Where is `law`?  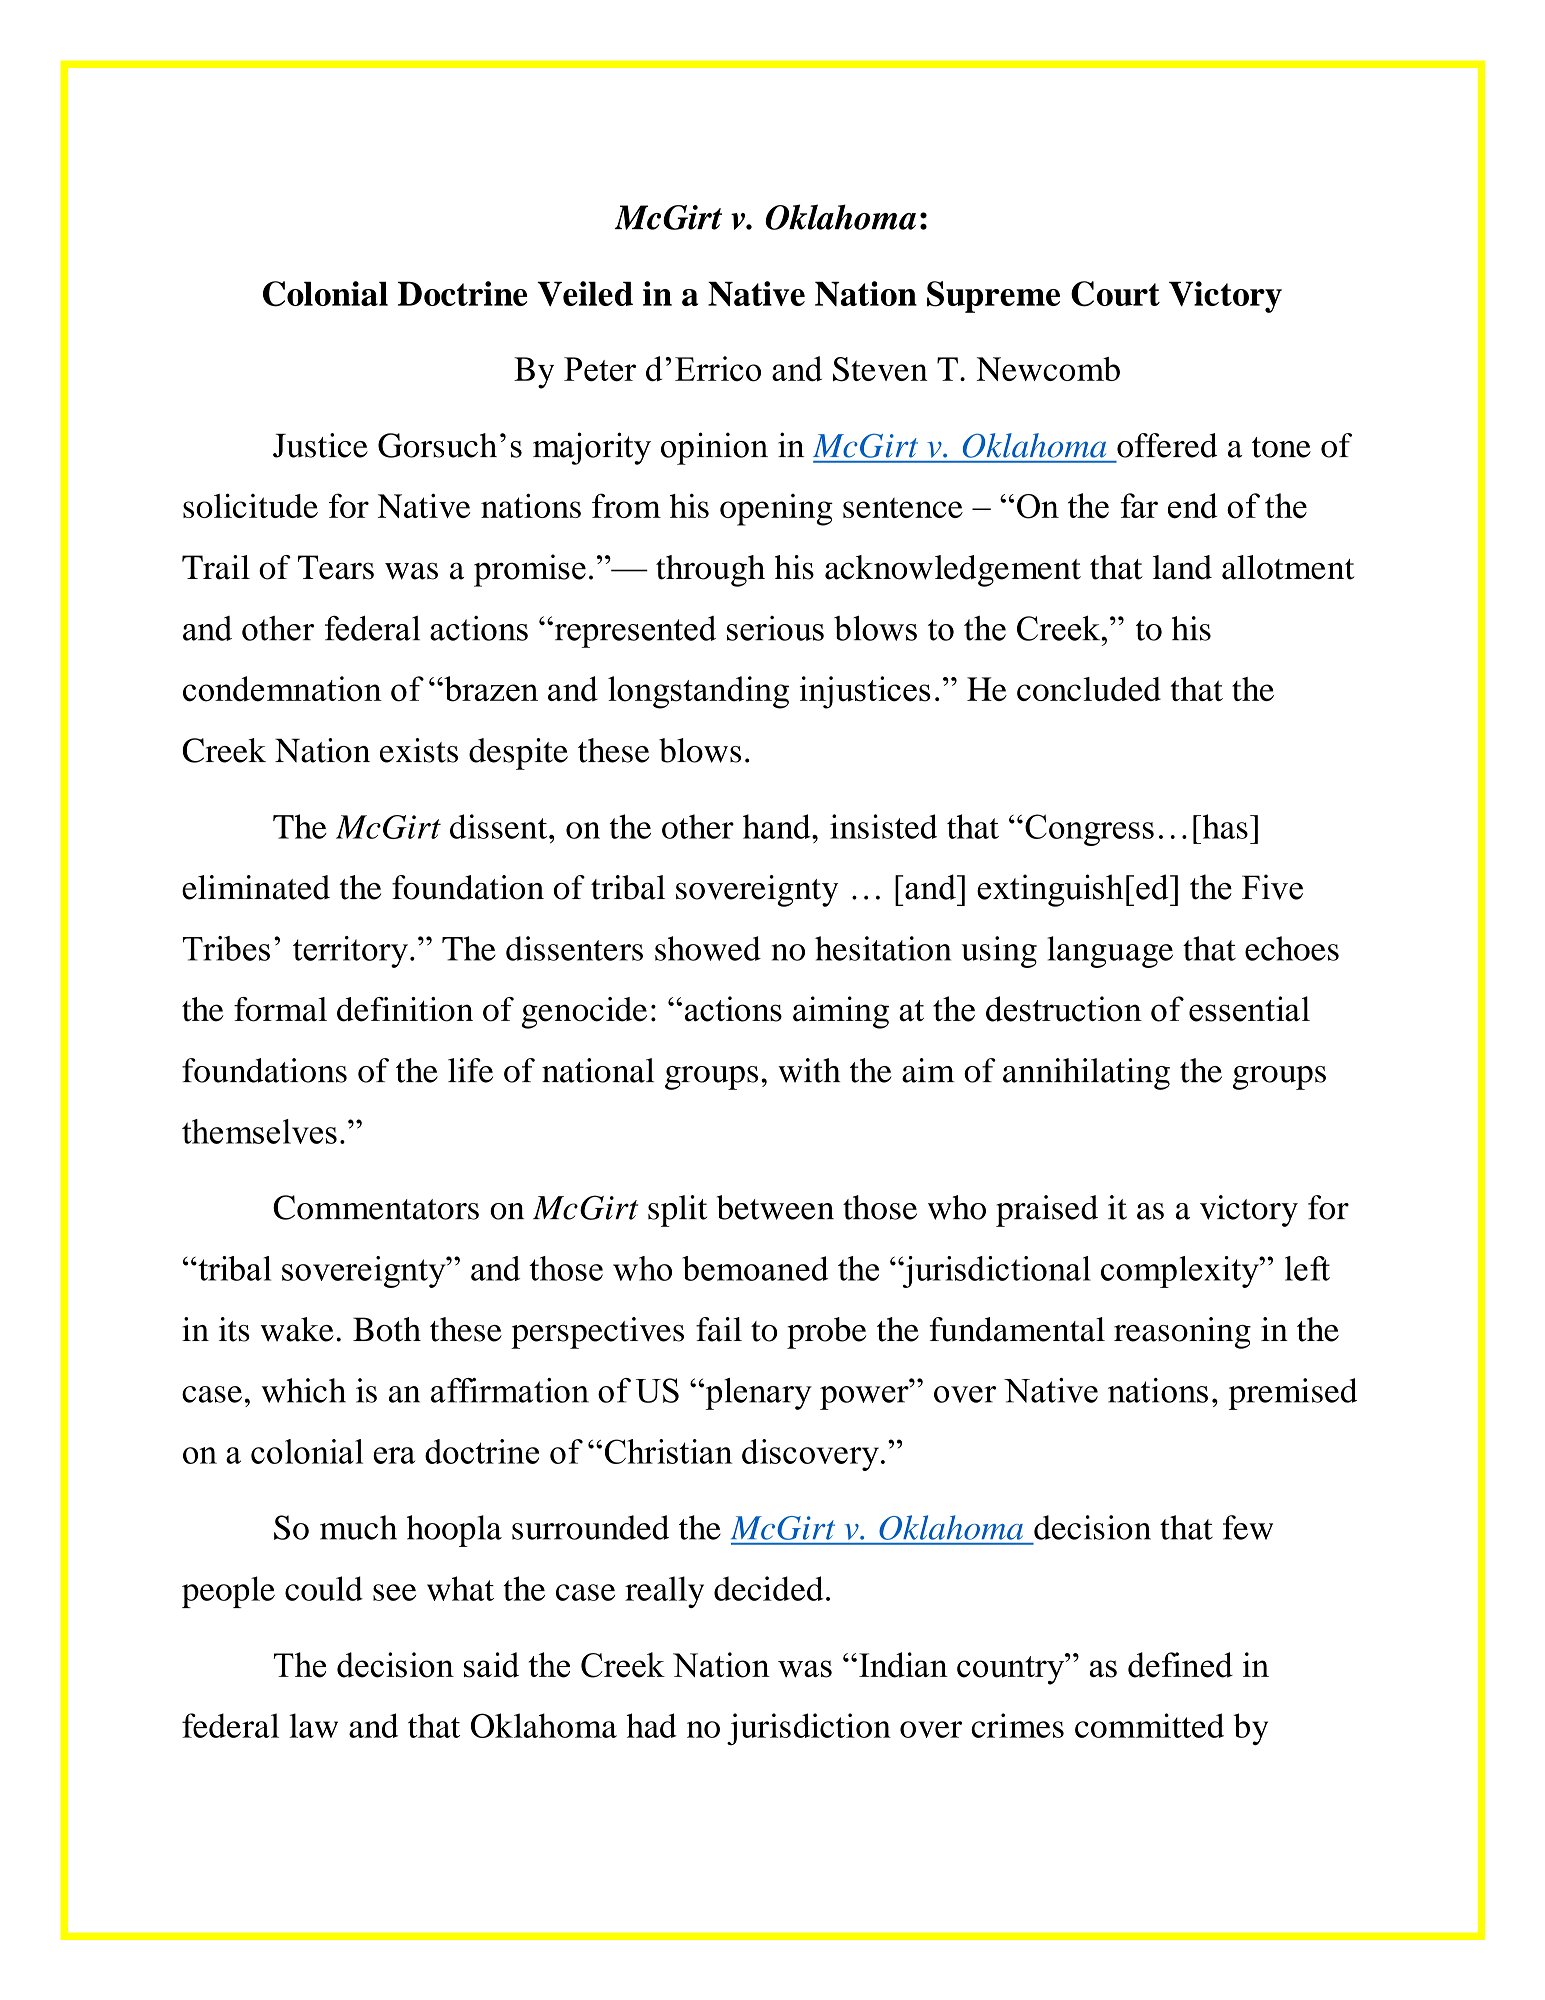
law is located at coordinates (313, 1725).
